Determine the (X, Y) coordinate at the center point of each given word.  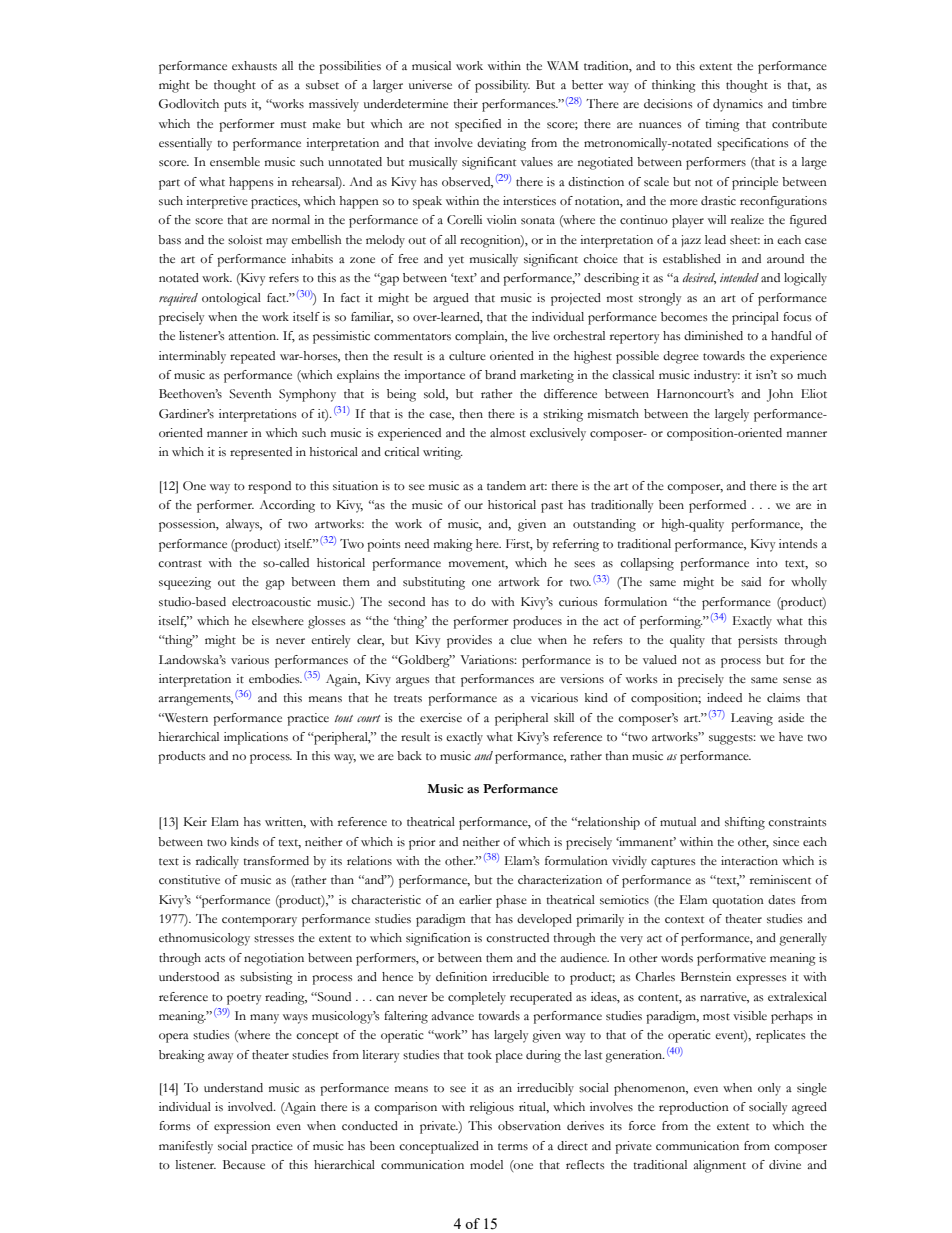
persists (757, 641)
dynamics (738, 105)
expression (242, 1127)
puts (235, 106)
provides (469, 641)
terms (513, 1147)
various (250, 660)
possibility (502, 86)
